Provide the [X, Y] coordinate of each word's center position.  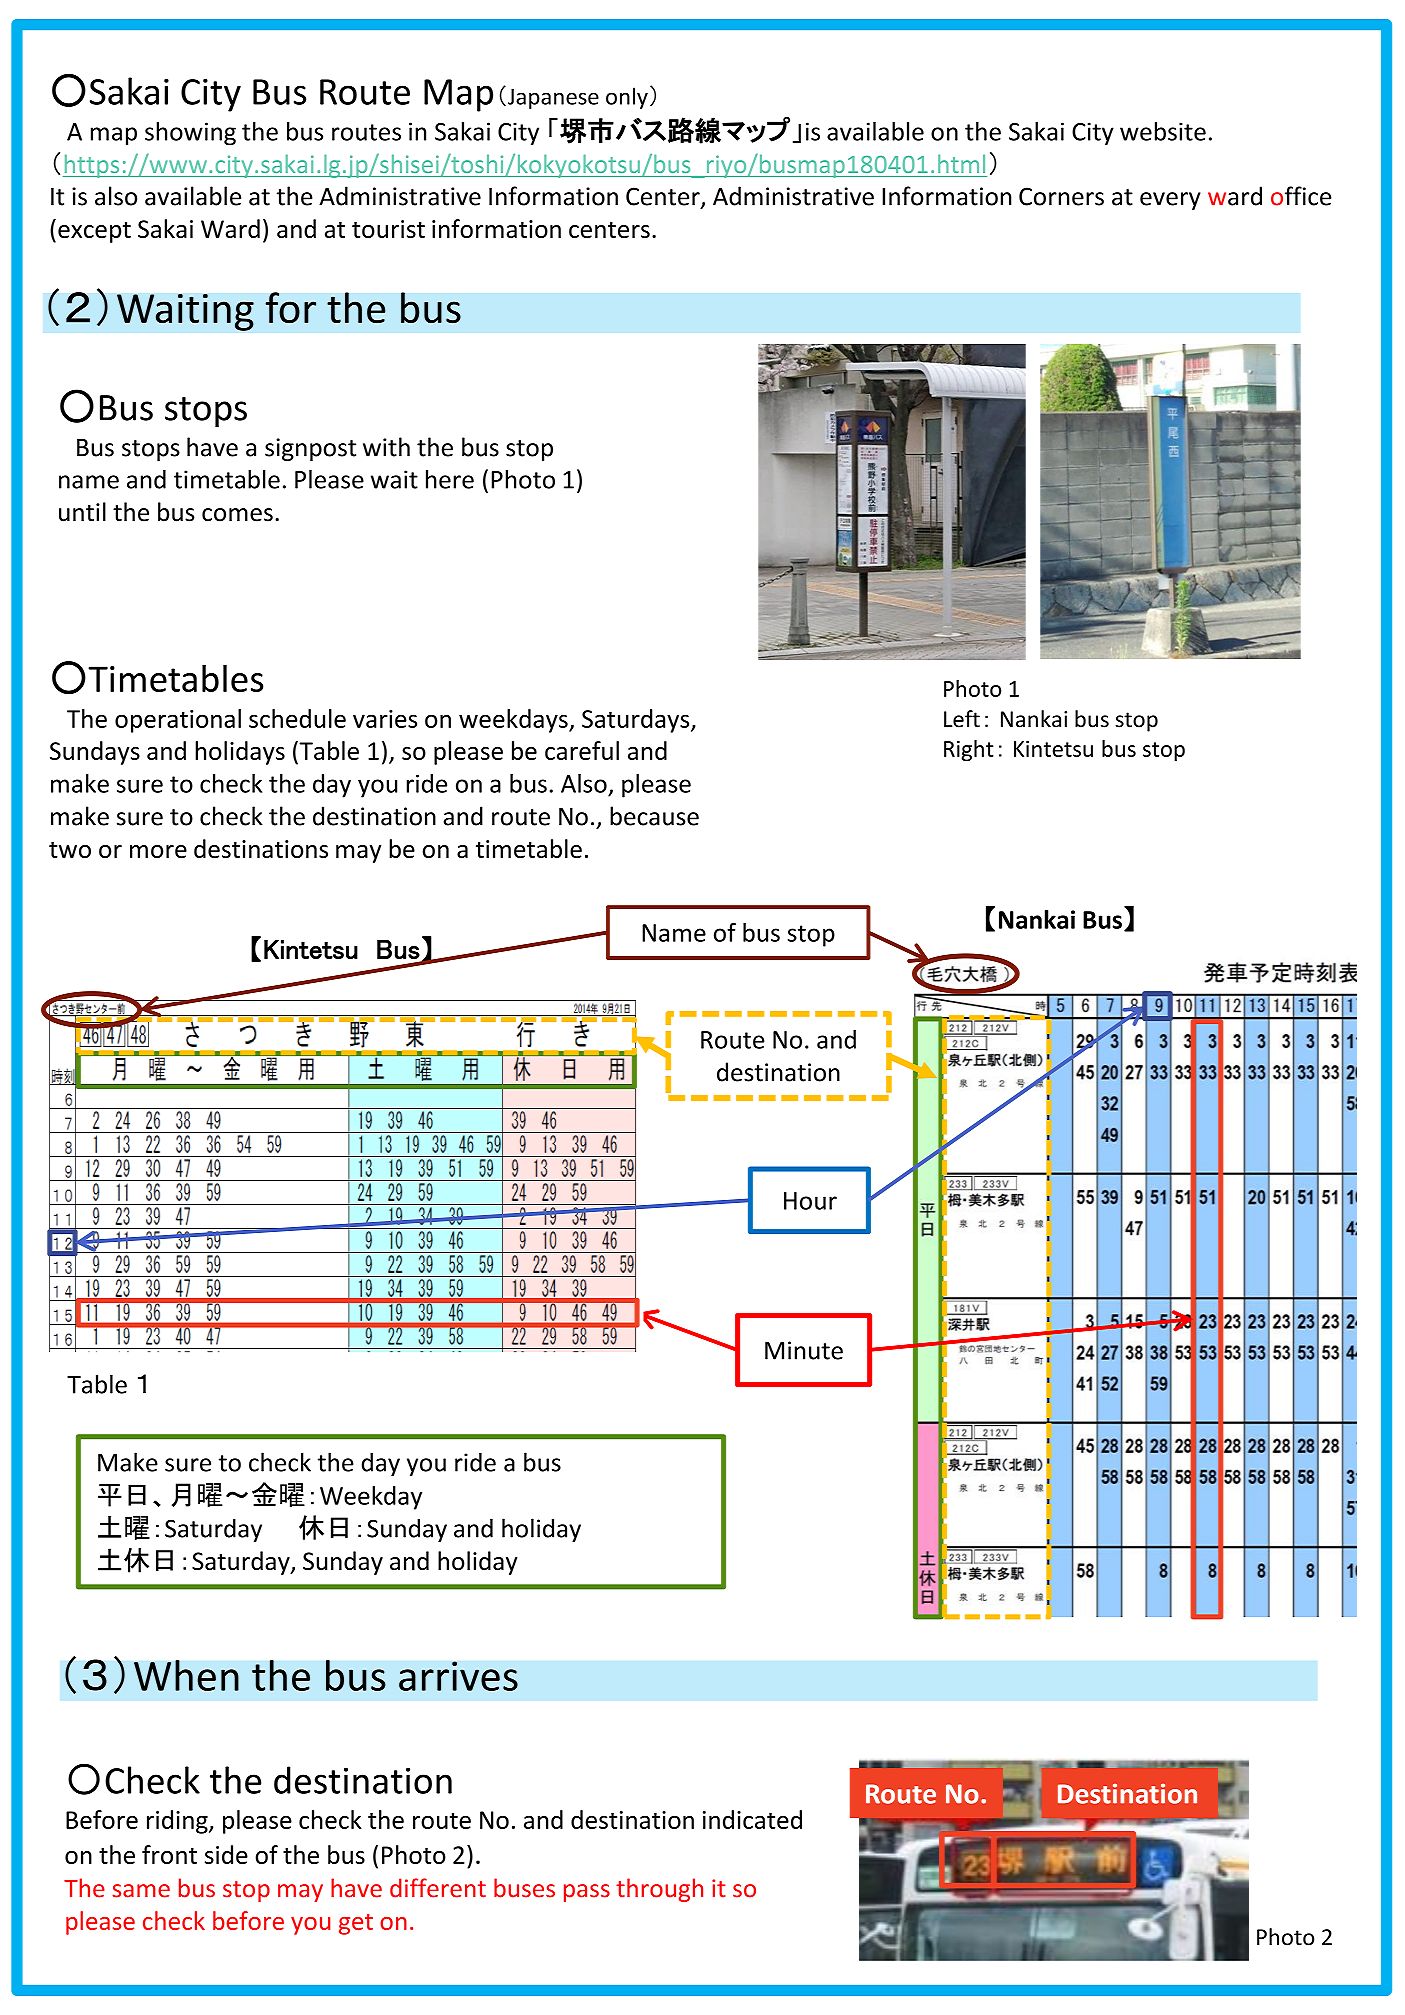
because [654, 816]
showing [190, 134]
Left [962, 719]
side [226, 1854]
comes [237, 515]
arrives [458, 1676]
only [627, 98]
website [1163, 131]
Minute [804, 1350]
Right [969, 750]
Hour [810, 1201]
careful [582, 750]
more [158, 851]
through [659, 1890]
